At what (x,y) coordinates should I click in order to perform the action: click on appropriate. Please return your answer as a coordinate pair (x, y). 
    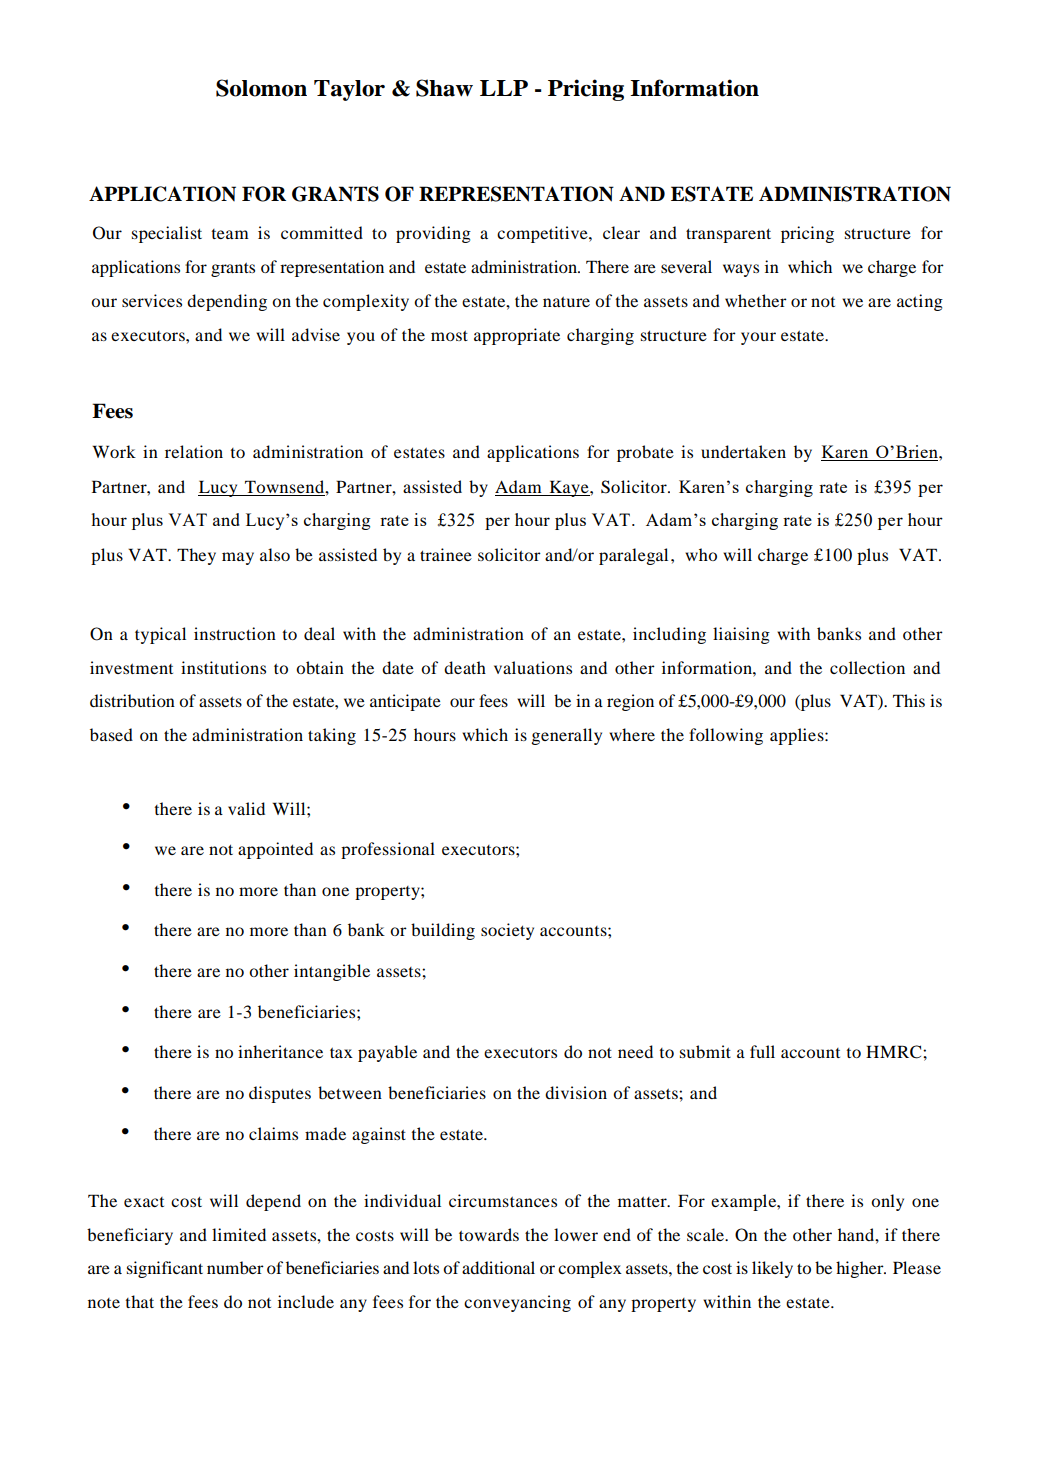
    Looking at the image, I should click on (517, 336).
